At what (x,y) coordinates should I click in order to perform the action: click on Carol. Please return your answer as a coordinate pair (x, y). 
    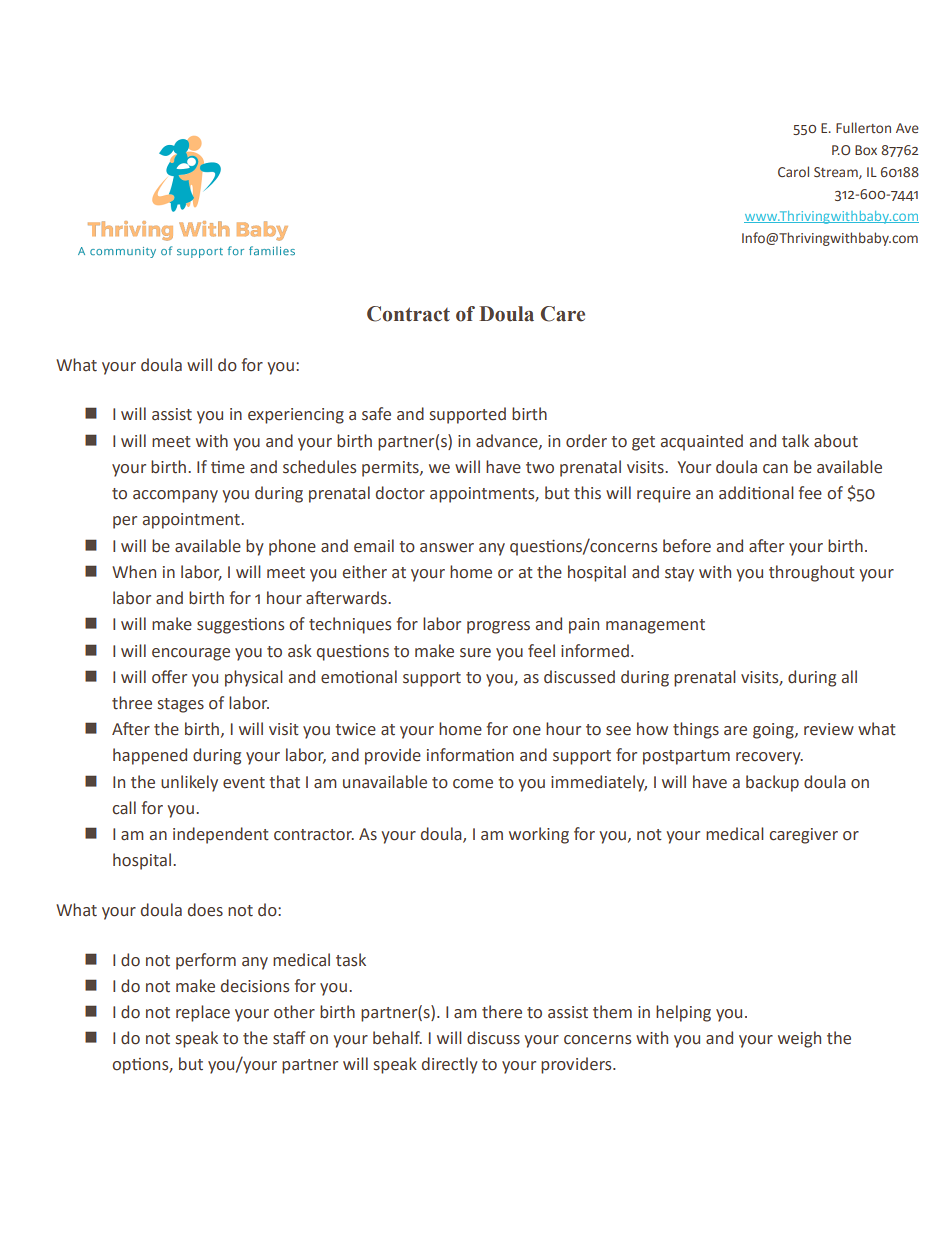
    Looking at the image, I should click on (793, 171).
